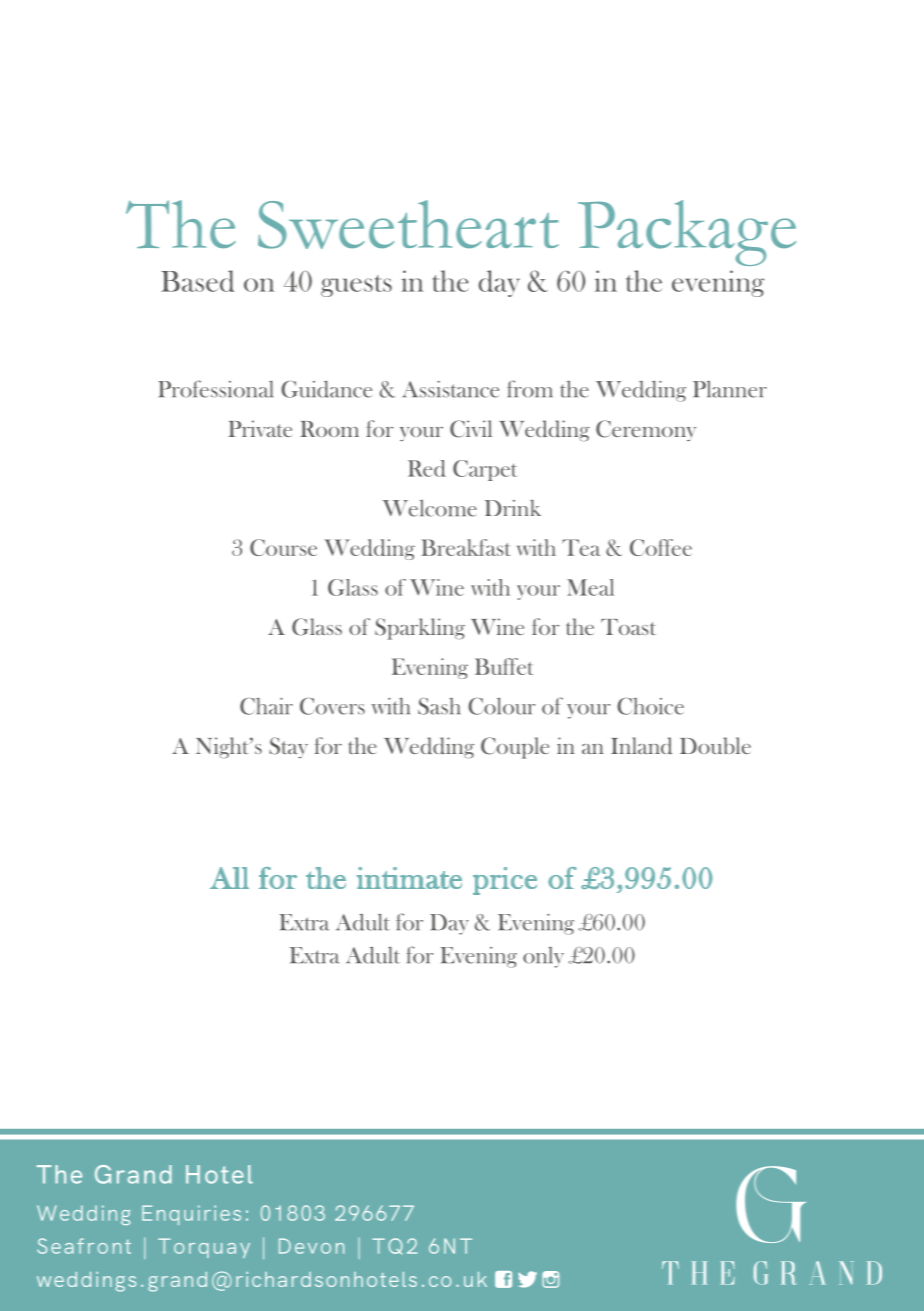 The height and width of the document is (1311, 924). What do you see at coordinates (204, 1248) in the document?
I see `Torquay` at bounding box center [204, 1248].
